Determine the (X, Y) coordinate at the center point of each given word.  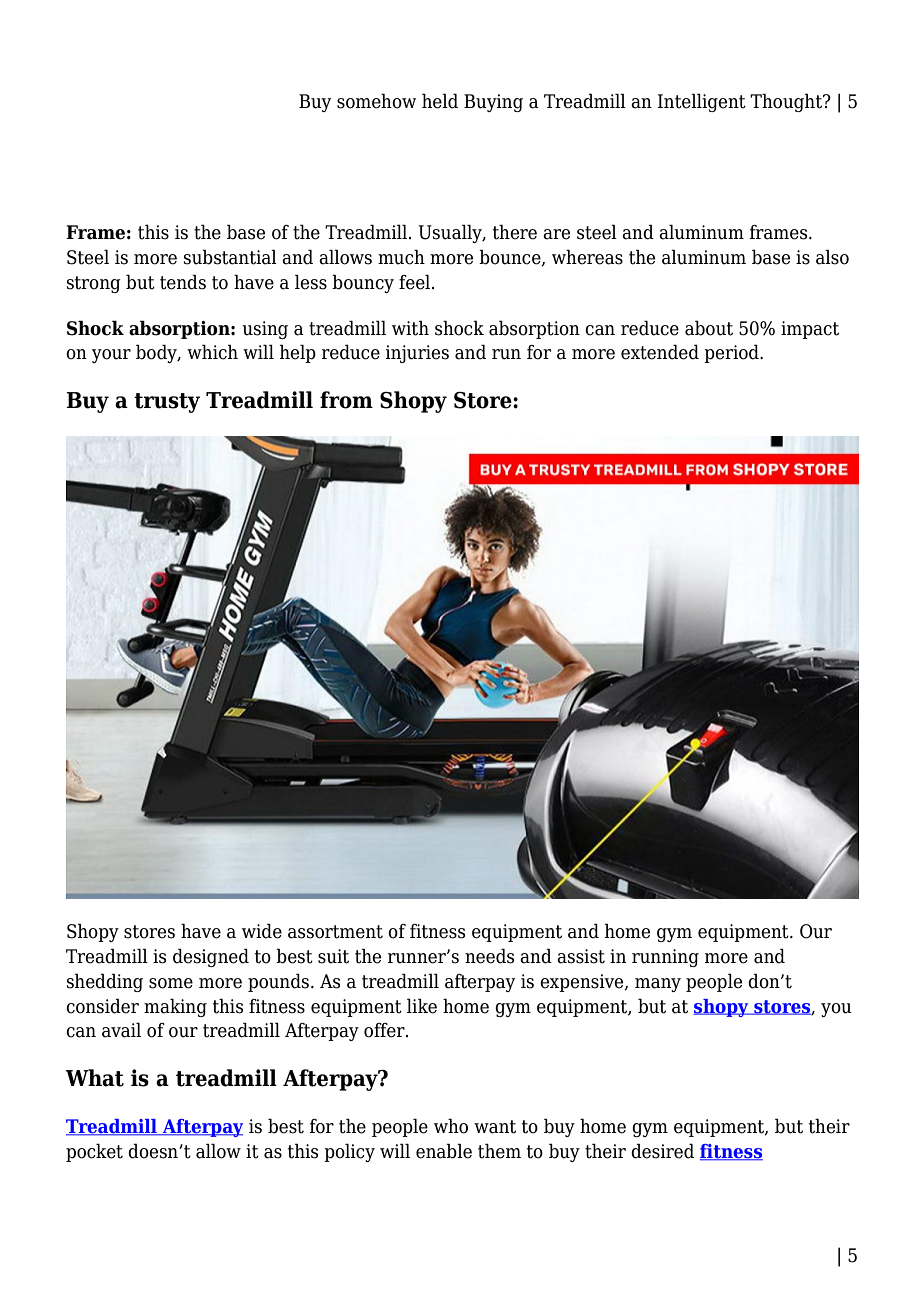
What (94, 1078)
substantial (230, 257)
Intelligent (701, 102)
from (346, 400)
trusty (167, 403)
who (451, 1126)
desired (662, 1151)
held (440, 101)
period (732, 353)
